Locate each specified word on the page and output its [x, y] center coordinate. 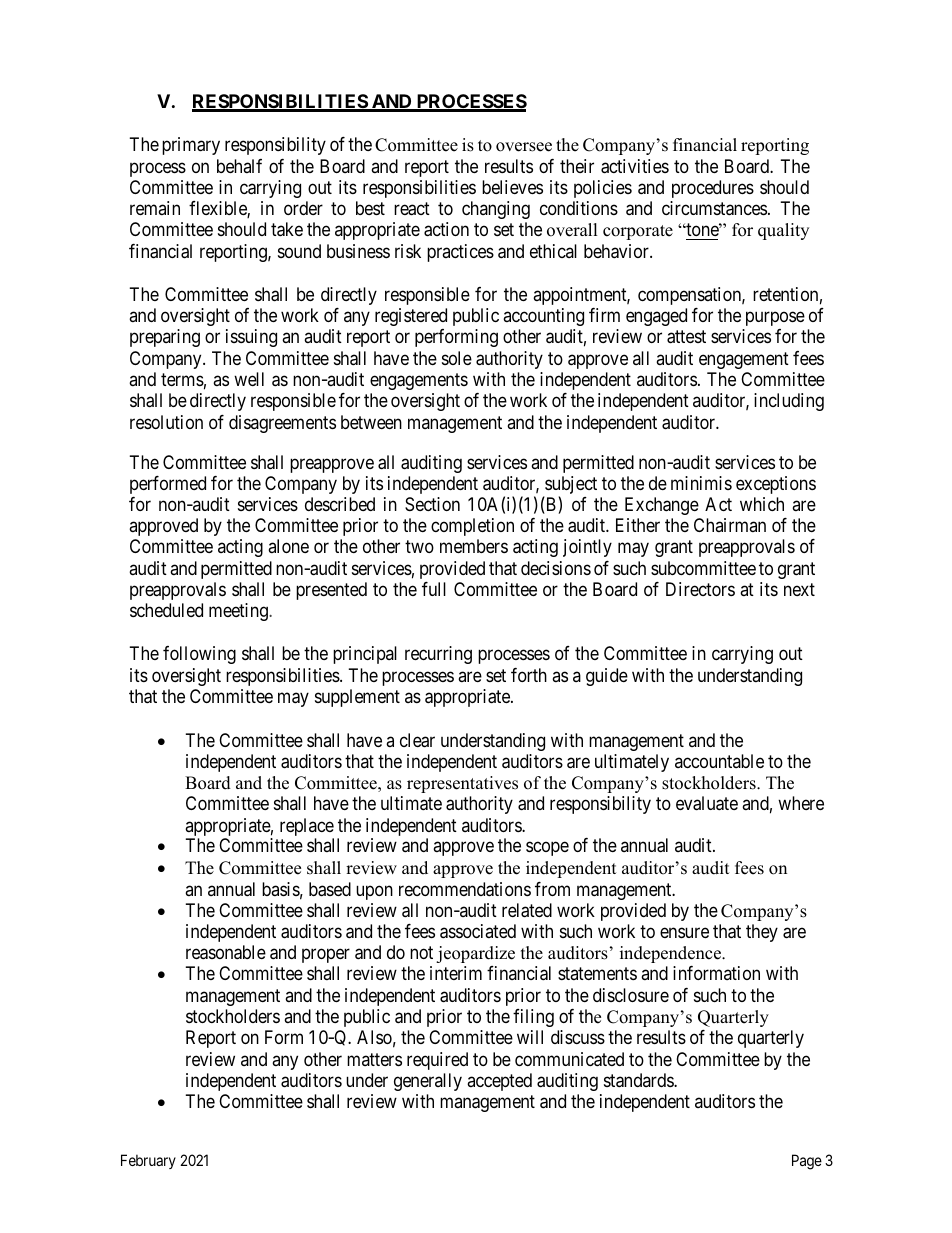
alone [288, 546]
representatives [462, 784]
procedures [713, 189]
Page [807, 1162]
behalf [239, 166]
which [762, 504]
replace [307, 828]
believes [512, 187]
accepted [499, 1082]
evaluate [707, 803]
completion [472, 527]
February [148, 1161]
